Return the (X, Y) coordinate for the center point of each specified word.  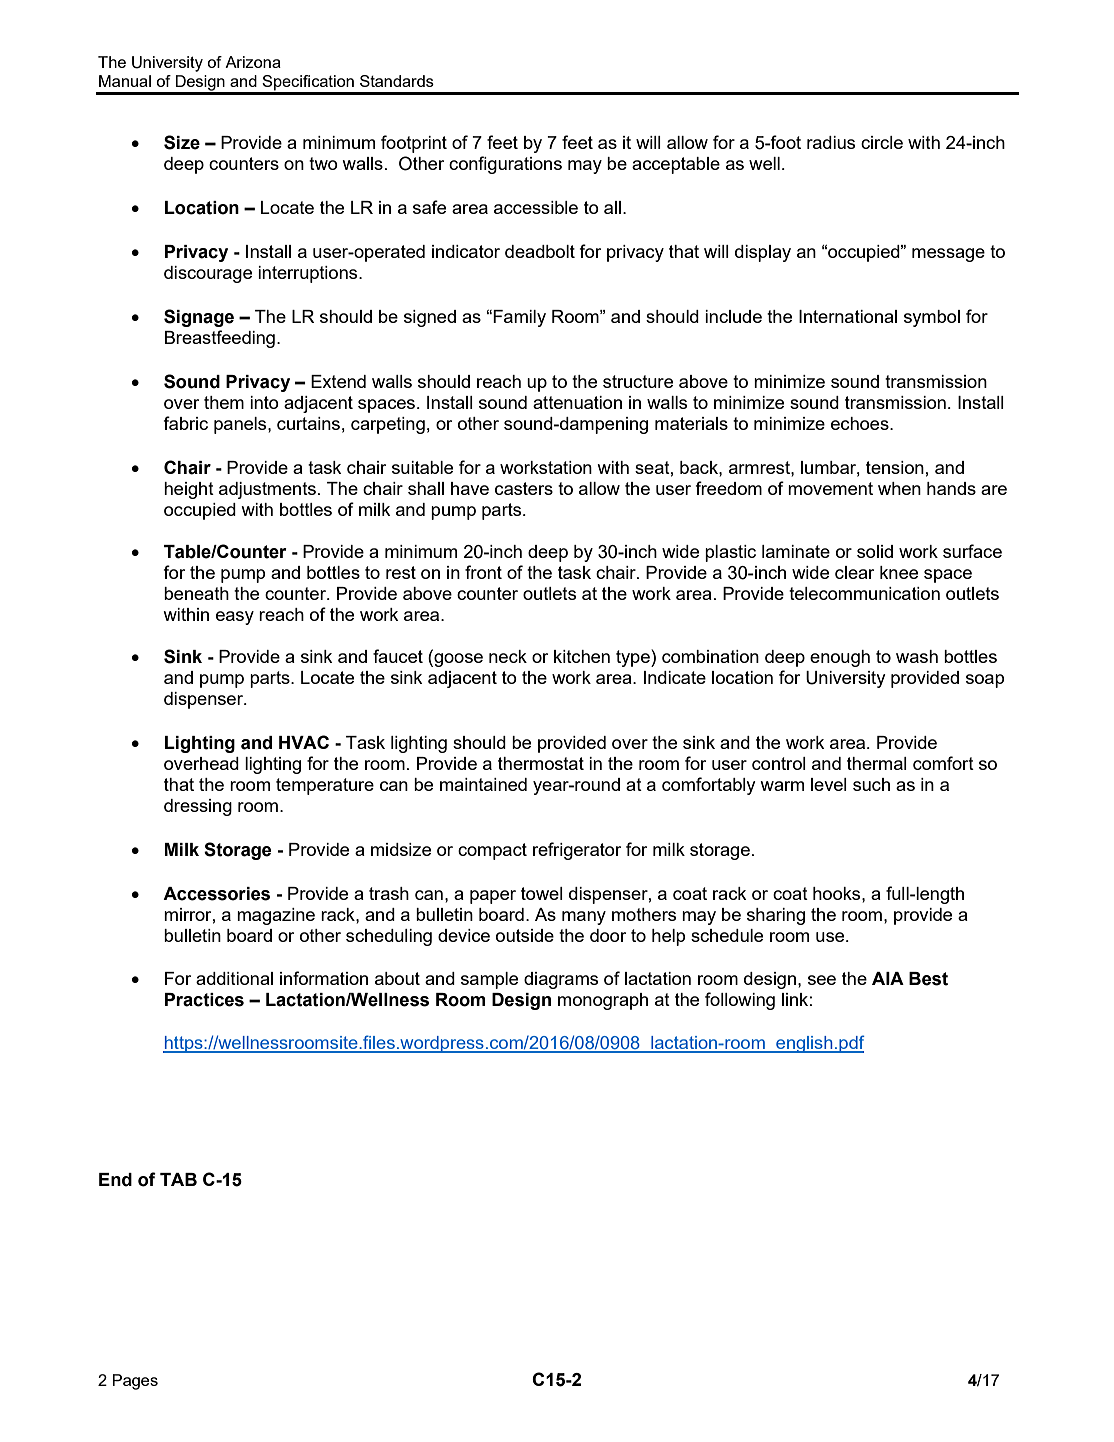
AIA (888, 978)
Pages (135, 1382)
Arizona (253, 62)
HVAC (304, 742)
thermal (877, 763)
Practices (204, 1000)
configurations (505, 165)
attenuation (577, 402)
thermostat (541, 763)
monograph (603, 1001)
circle (882, 142)
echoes (861, 423)
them (224, 402)
